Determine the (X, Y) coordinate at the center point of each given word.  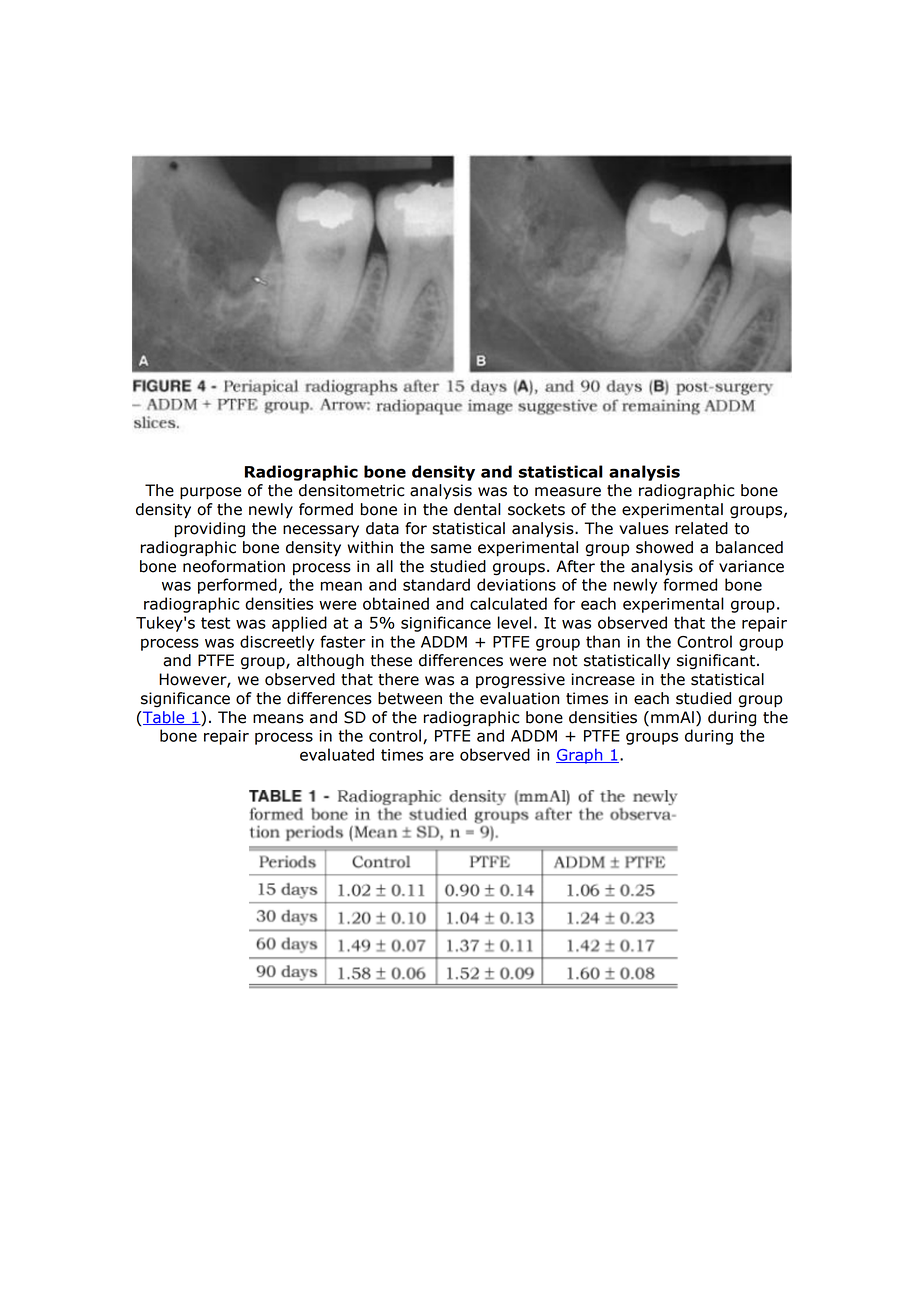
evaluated (337, 754)
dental (477, 509)
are (441, 756)
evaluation (519, 698)
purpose (210, 493)
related (701, 528)
